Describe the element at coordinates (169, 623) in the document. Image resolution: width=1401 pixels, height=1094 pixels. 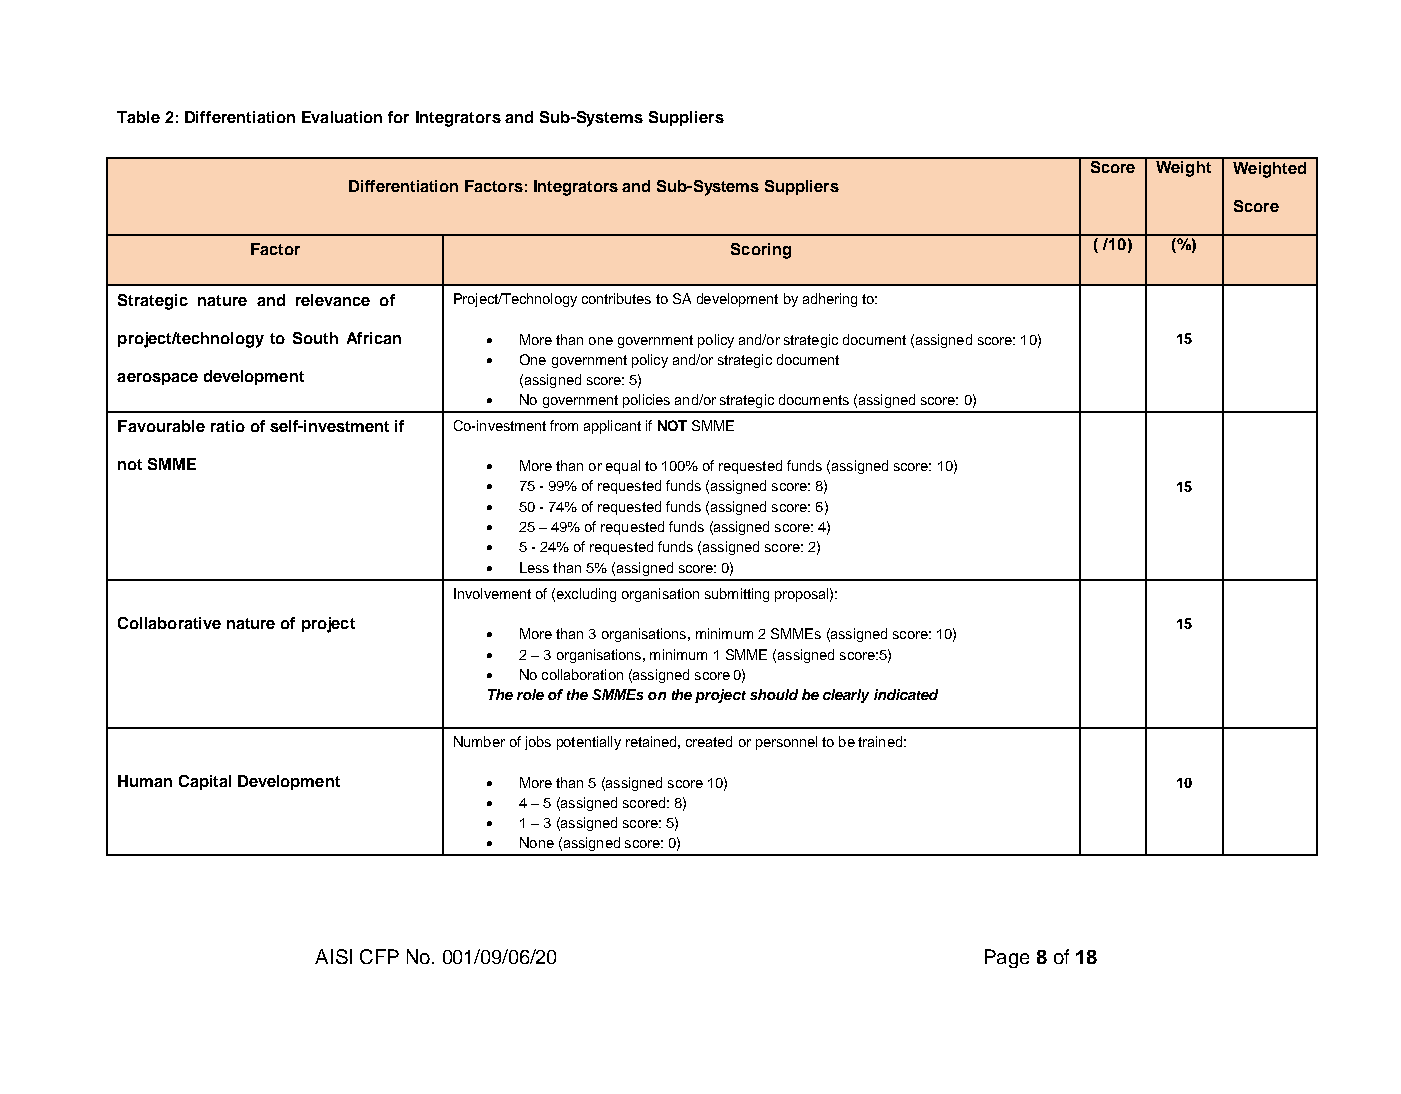
I see `Collaborative` at that location.
